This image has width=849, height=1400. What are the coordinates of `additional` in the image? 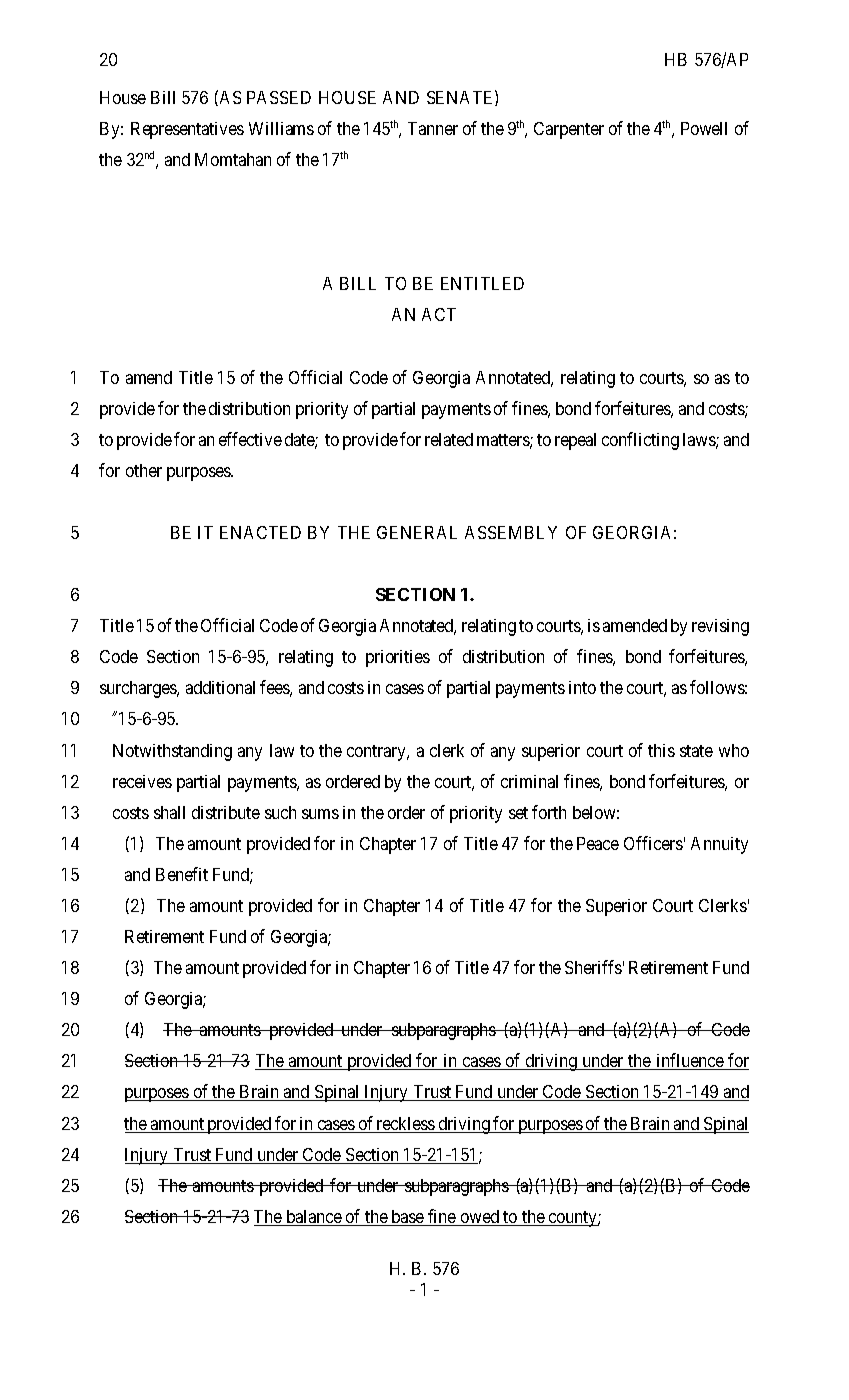 It's located at (220, 687).
